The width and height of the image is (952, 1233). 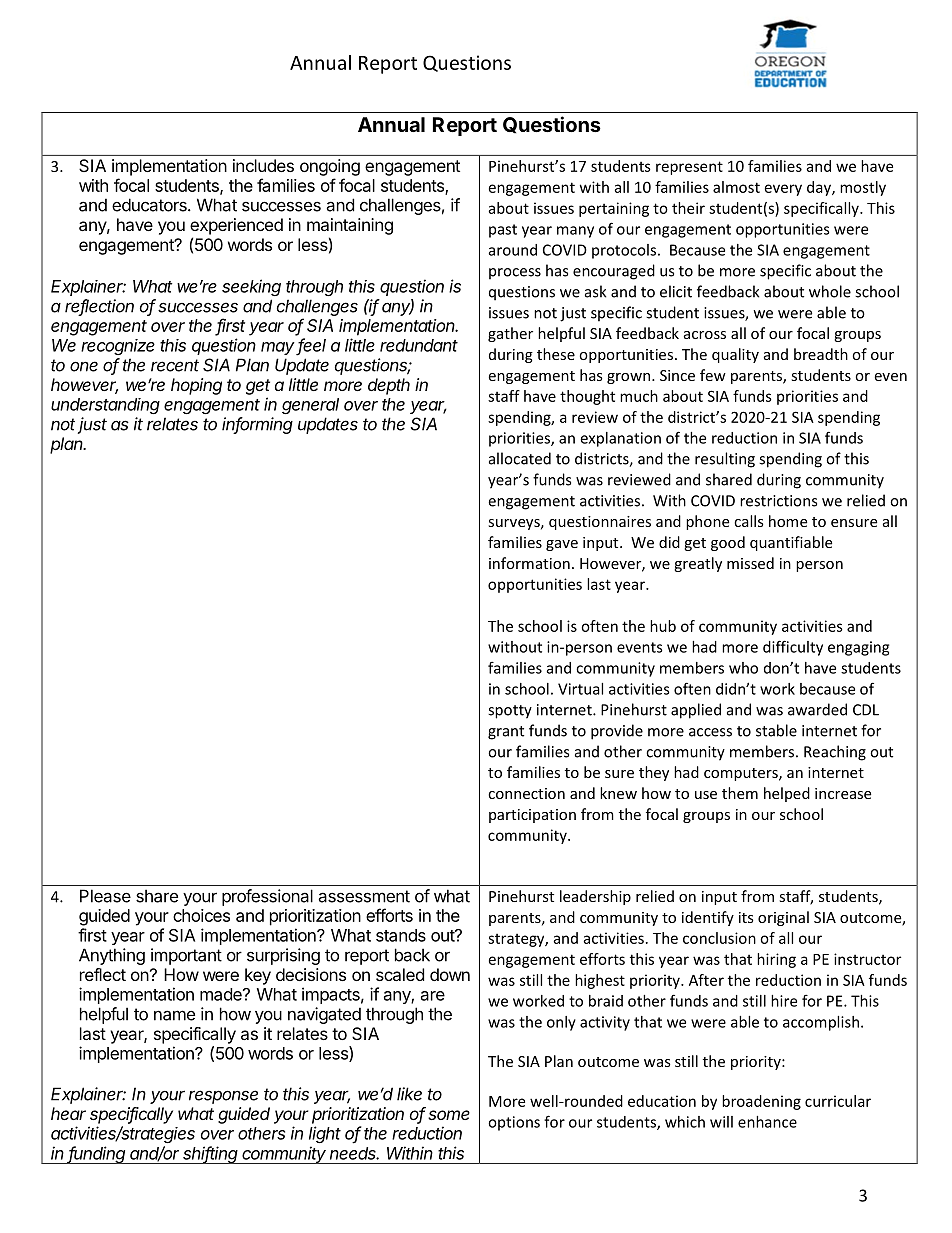 I want to click on shifting, so click(x=210, y=1155).
